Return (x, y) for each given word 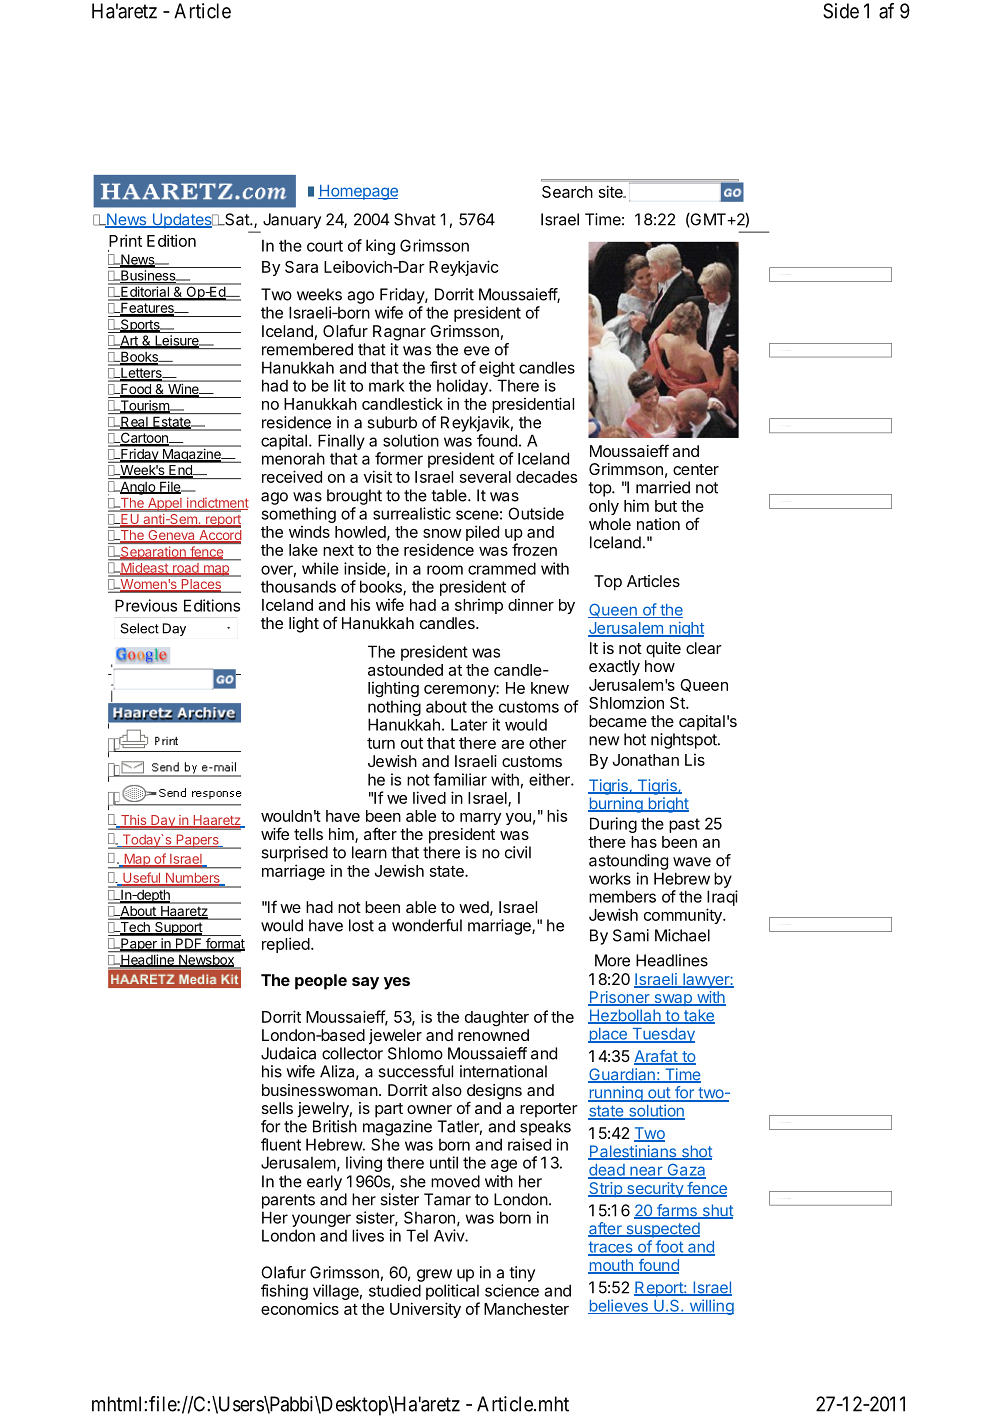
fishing (284, 1292)
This (133, 821)
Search (567, 192)
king (380, 247)
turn (381, 743)
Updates (182, 221)
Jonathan (646, 760)
